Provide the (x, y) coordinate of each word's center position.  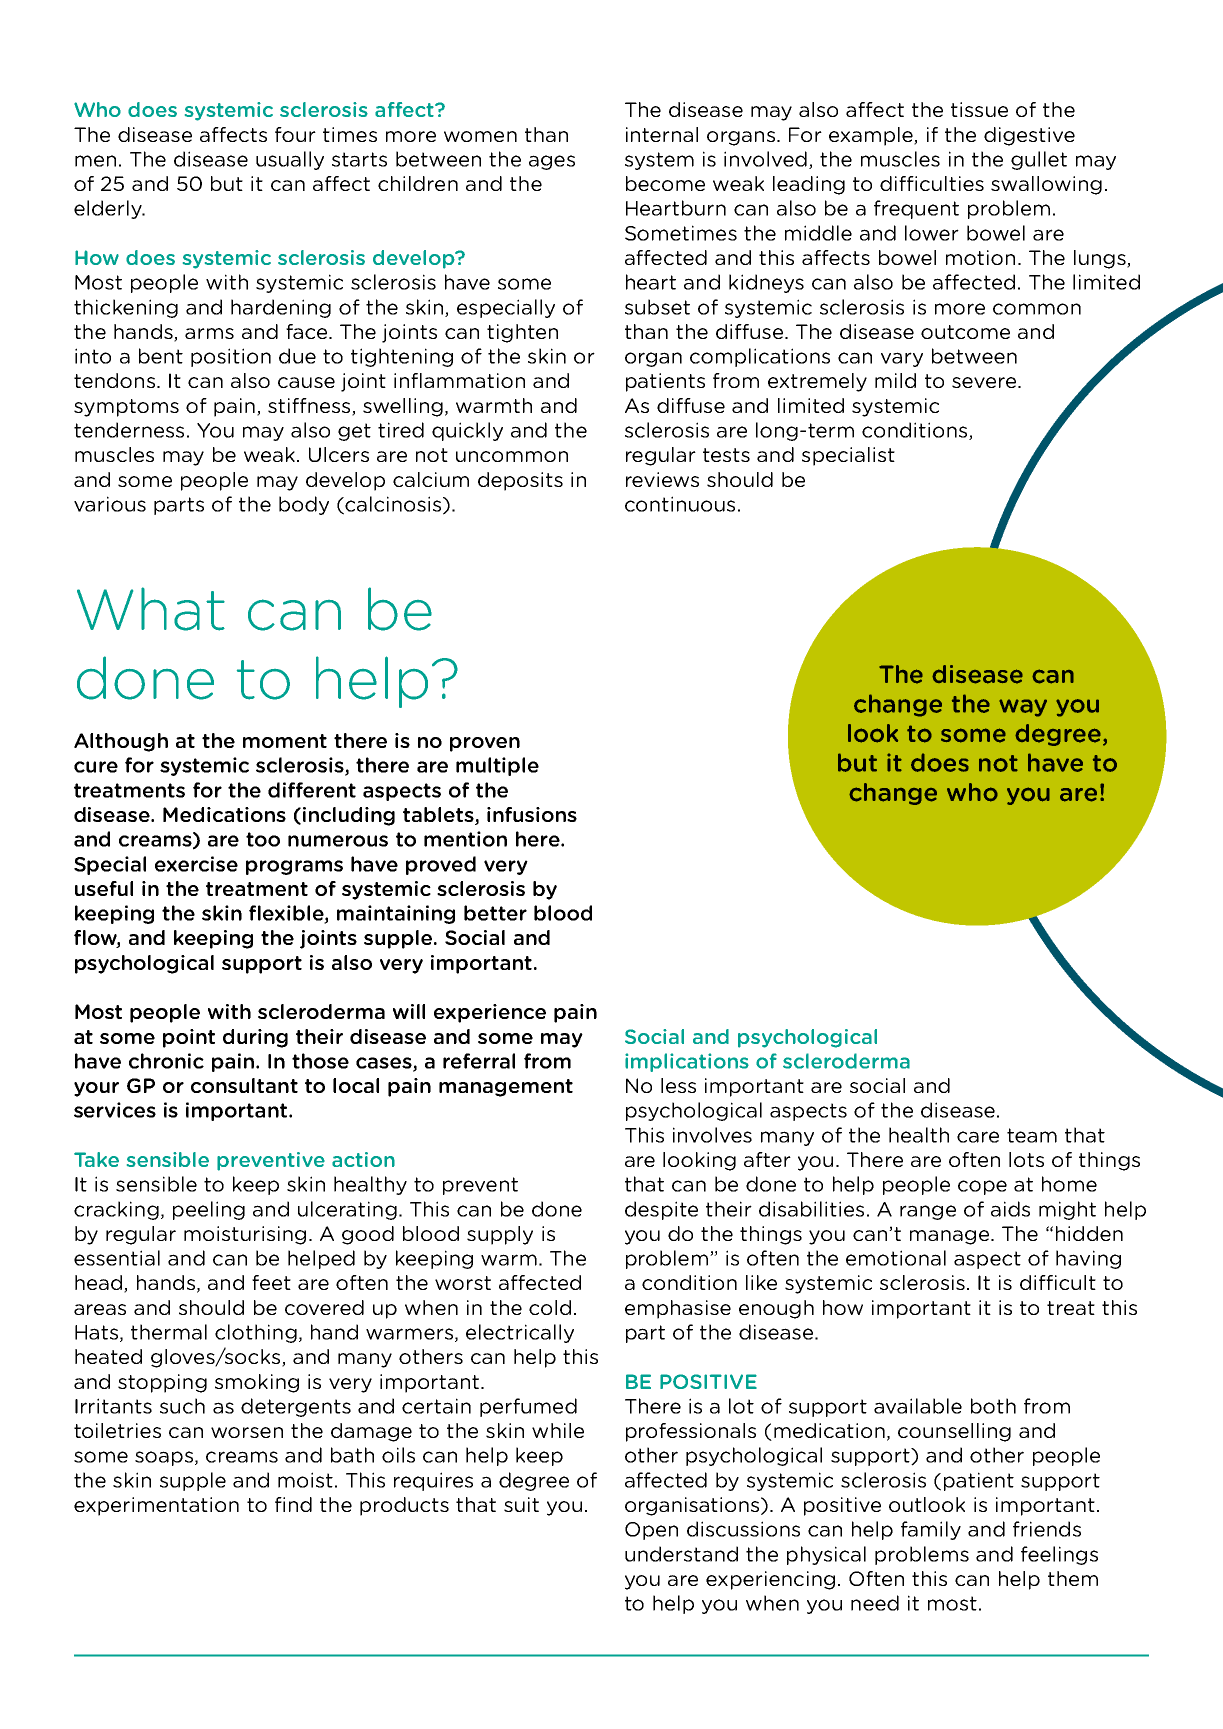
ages (552, 162)
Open (651, 1531)
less (678, 1085)
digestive (1029, 136)
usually (290, 160)
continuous (680, 504)
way (1023, 708)
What (151, 609)
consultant (244, 1085)
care (978, 1137)
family (931, 1530)
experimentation (156, 1506)
